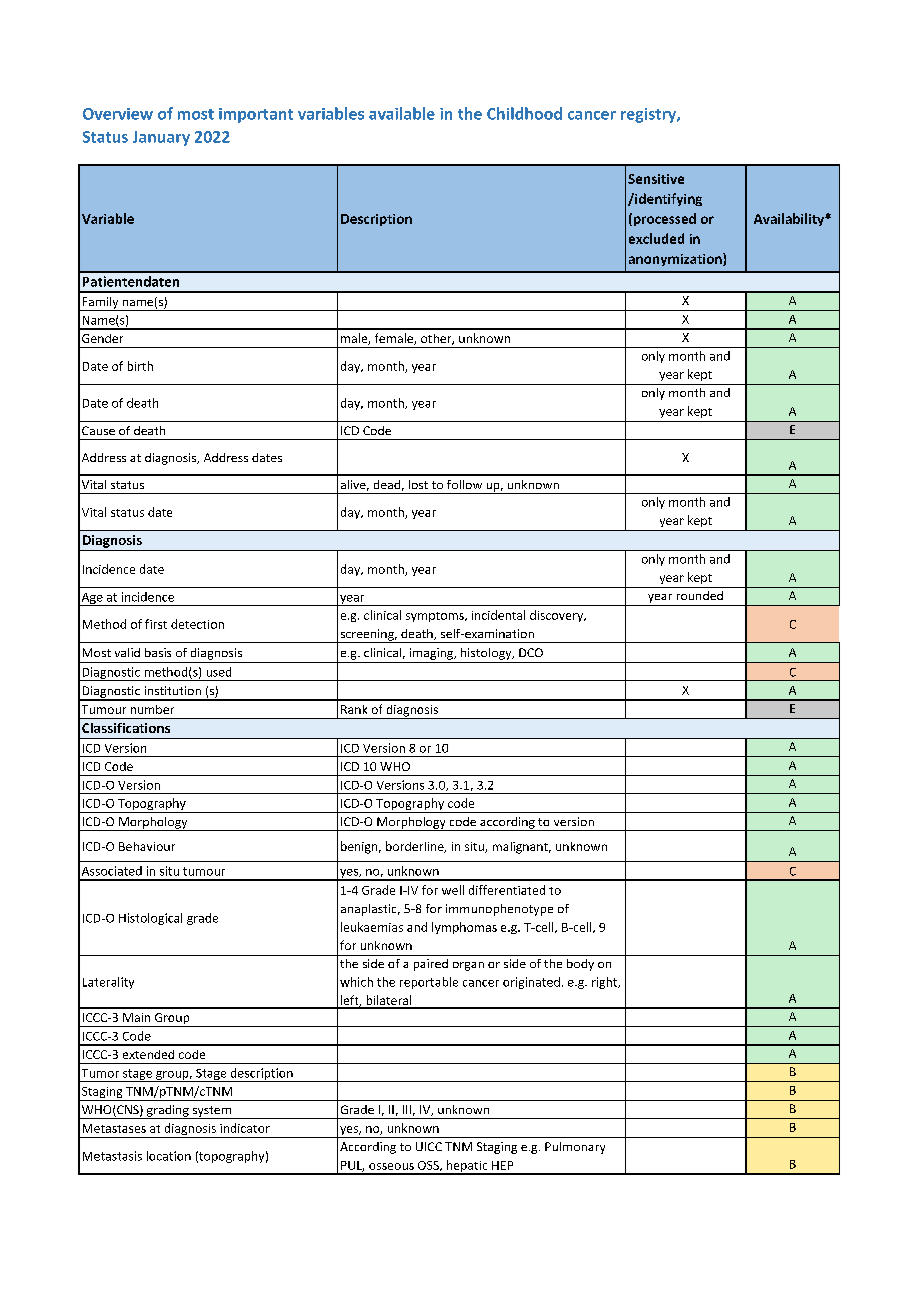 Image resolution: width=924 pixels, height=1308 pixels. Describe the element at coordinates (656, 179) in the document. I see `Sensitive` at that location.
